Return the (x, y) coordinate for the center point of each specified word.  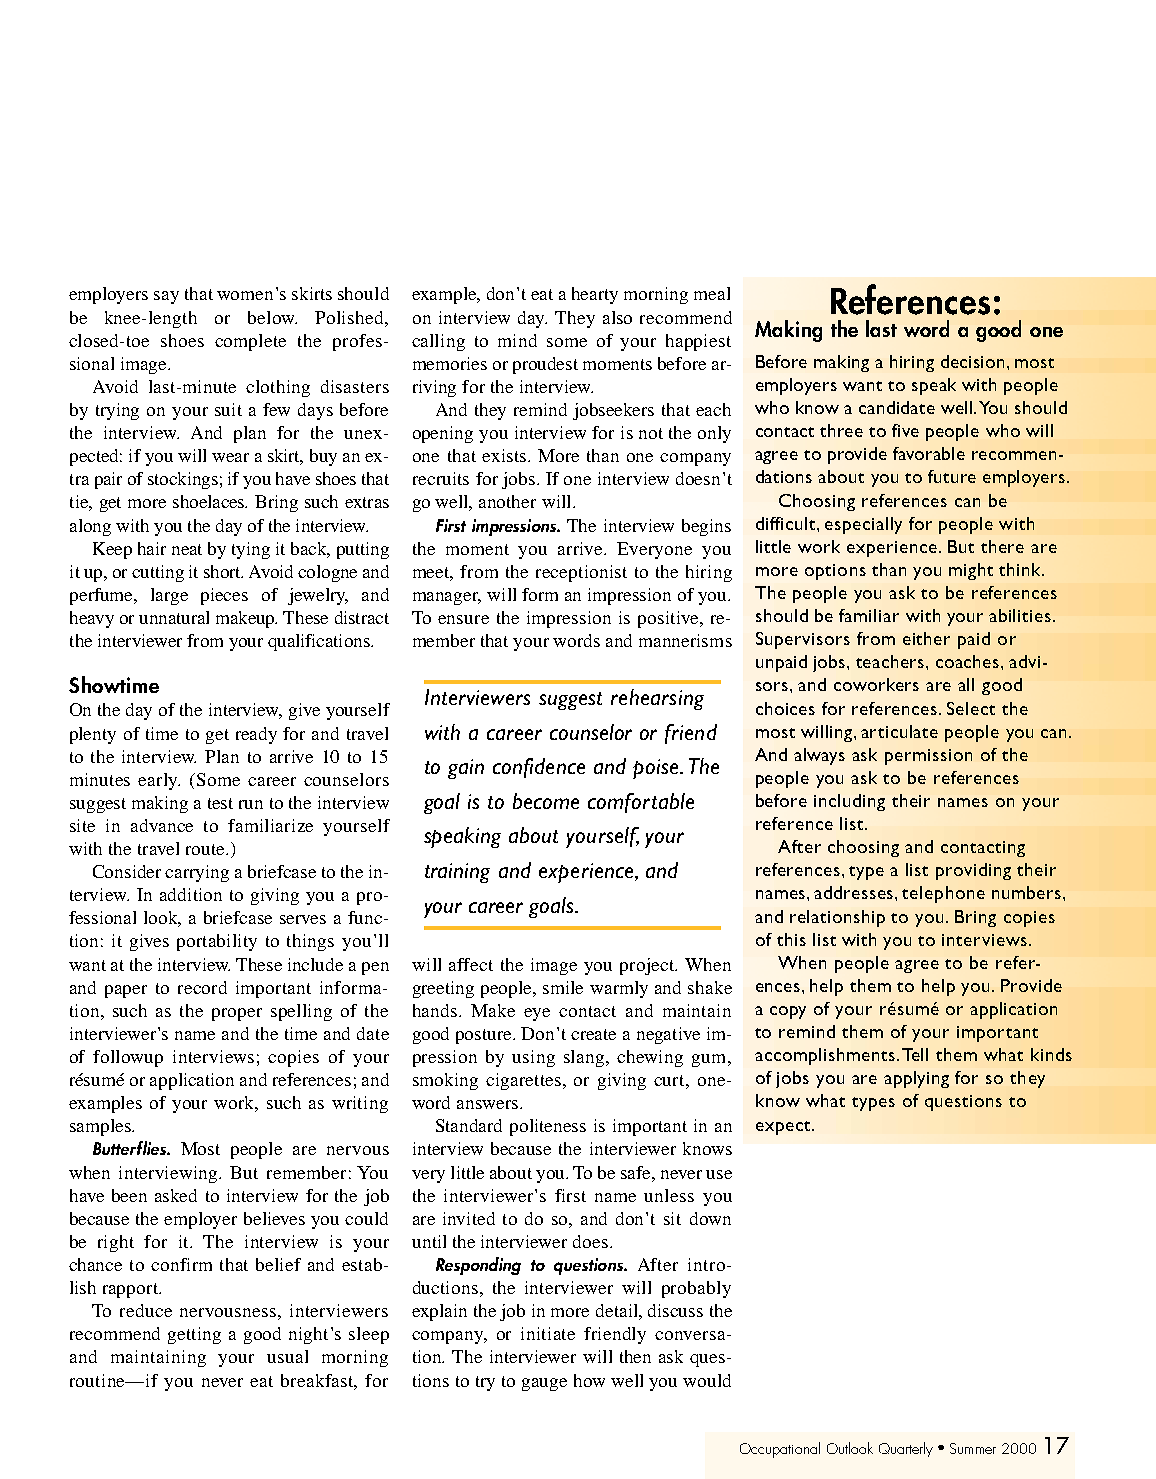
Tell (915, 1054)
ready (256, 735)
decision (974, 361)
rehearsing (657, 699)
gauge (544, 1384)
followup (128, 1058)
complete (250, 342)
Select (971, 708)
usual (287, 1356)
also (617, 317)
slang (585, 1058)
